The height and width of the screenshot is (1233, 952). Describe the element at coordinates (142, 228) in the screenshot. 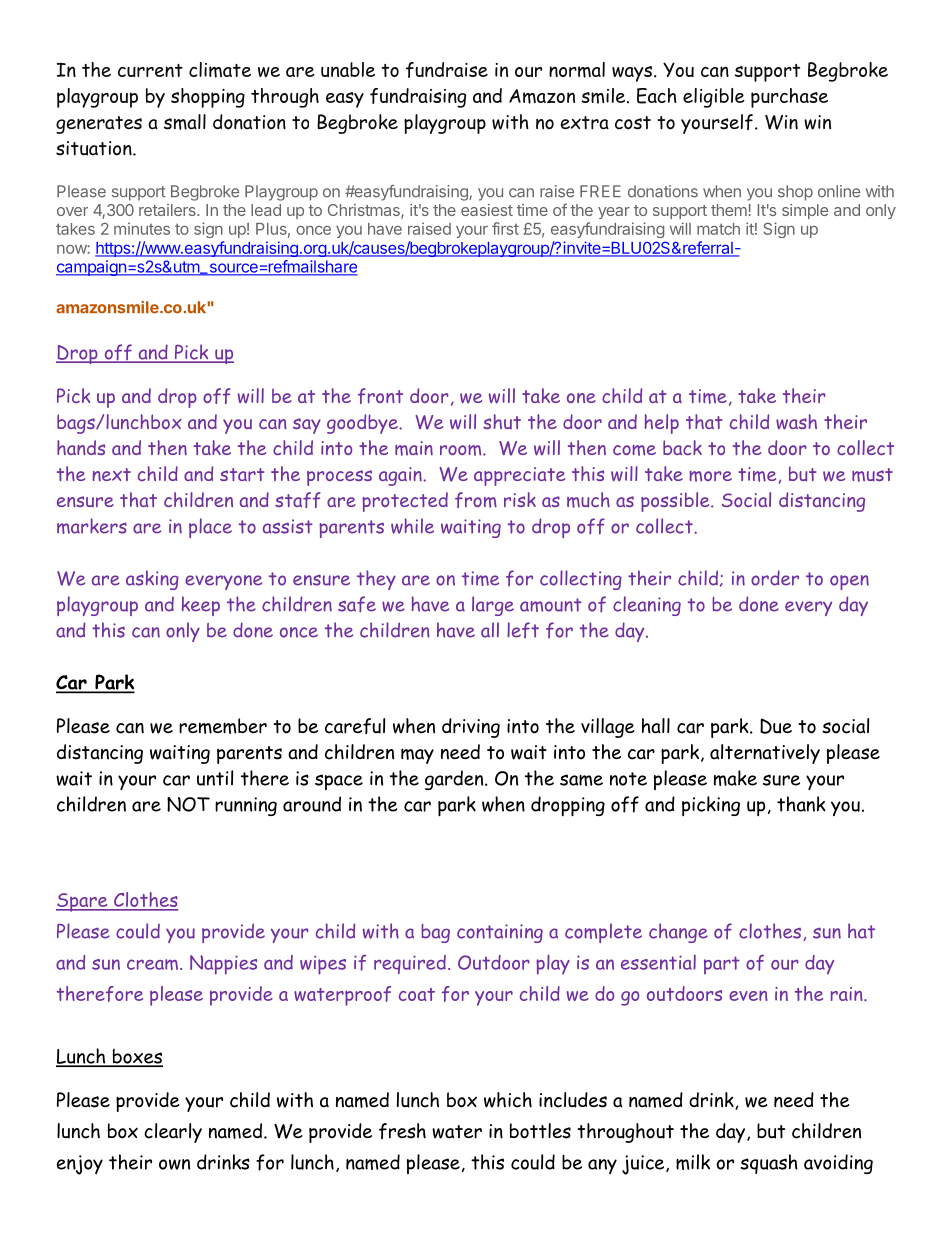

I see `minutes` at that location.
